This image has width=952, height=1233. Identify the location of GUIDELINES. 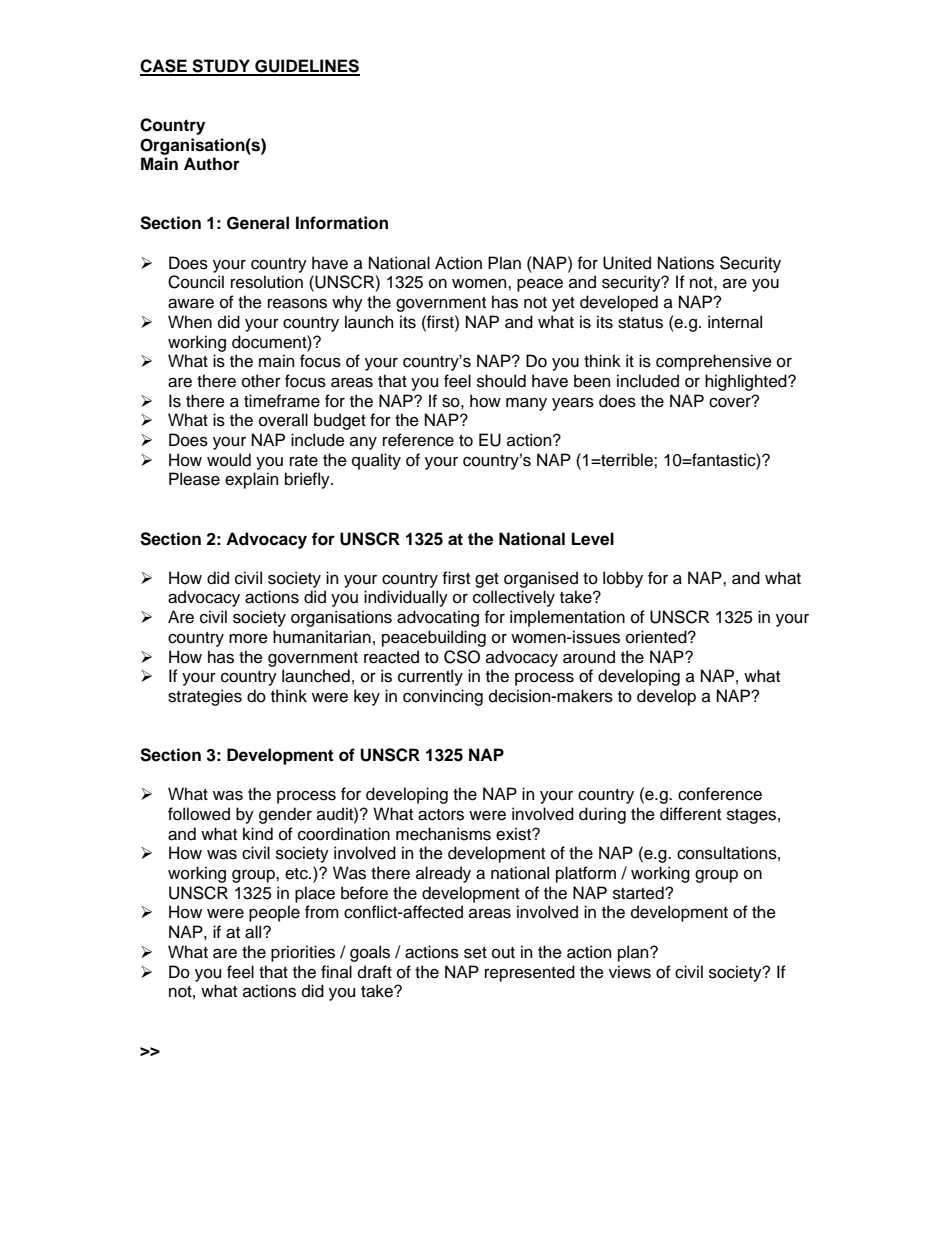
(306, 67).
